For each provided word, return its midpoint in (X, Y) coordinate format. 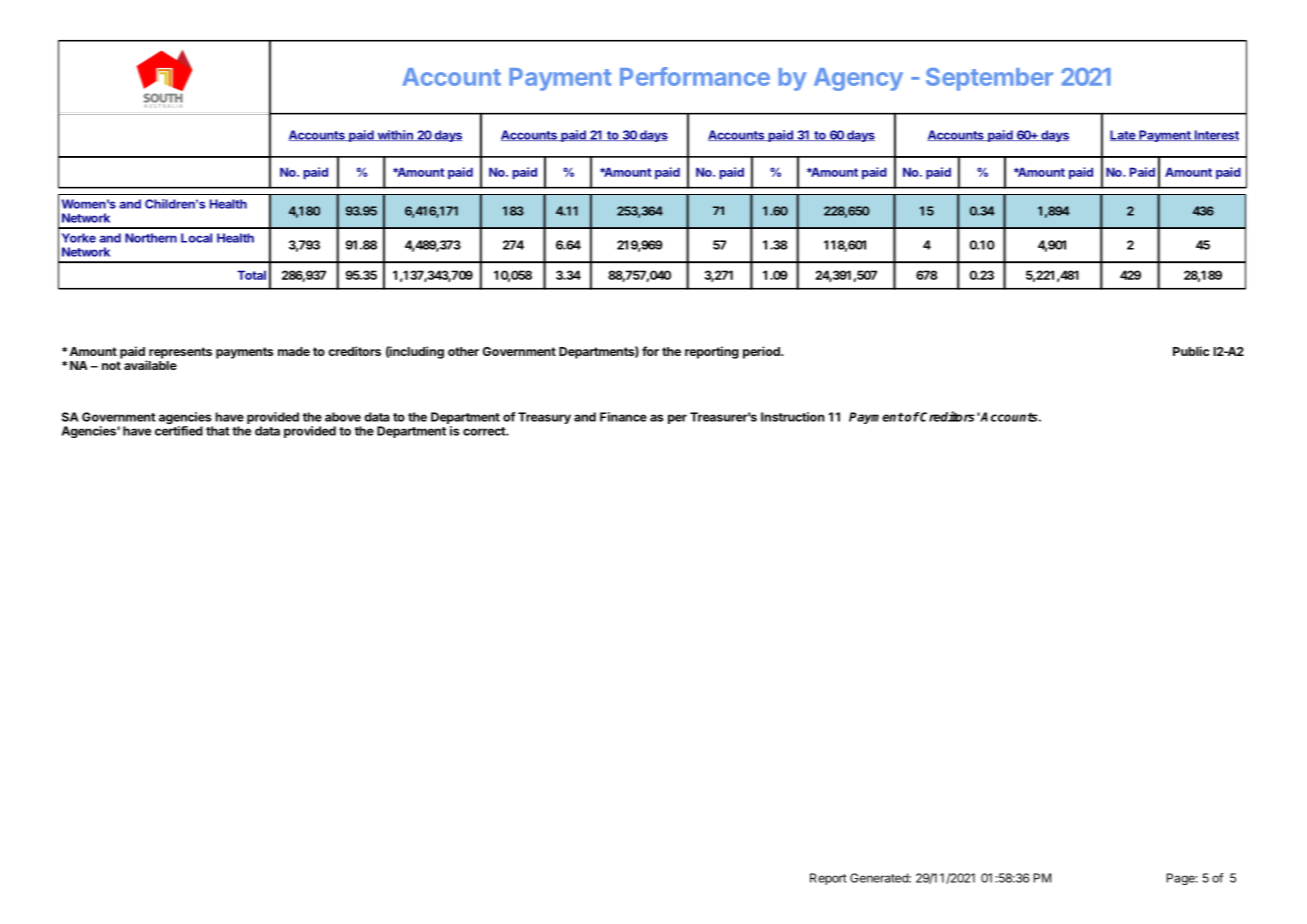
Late (1123, 135)
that (217, 431)
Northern (151, 238)
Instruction (793, 417)
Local (196, 238)
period (762, 352)
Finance (623, 417)
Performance (695, 76)
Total (251, 275)
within (395, 135)
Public (1191, 351)
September (989, 79)
